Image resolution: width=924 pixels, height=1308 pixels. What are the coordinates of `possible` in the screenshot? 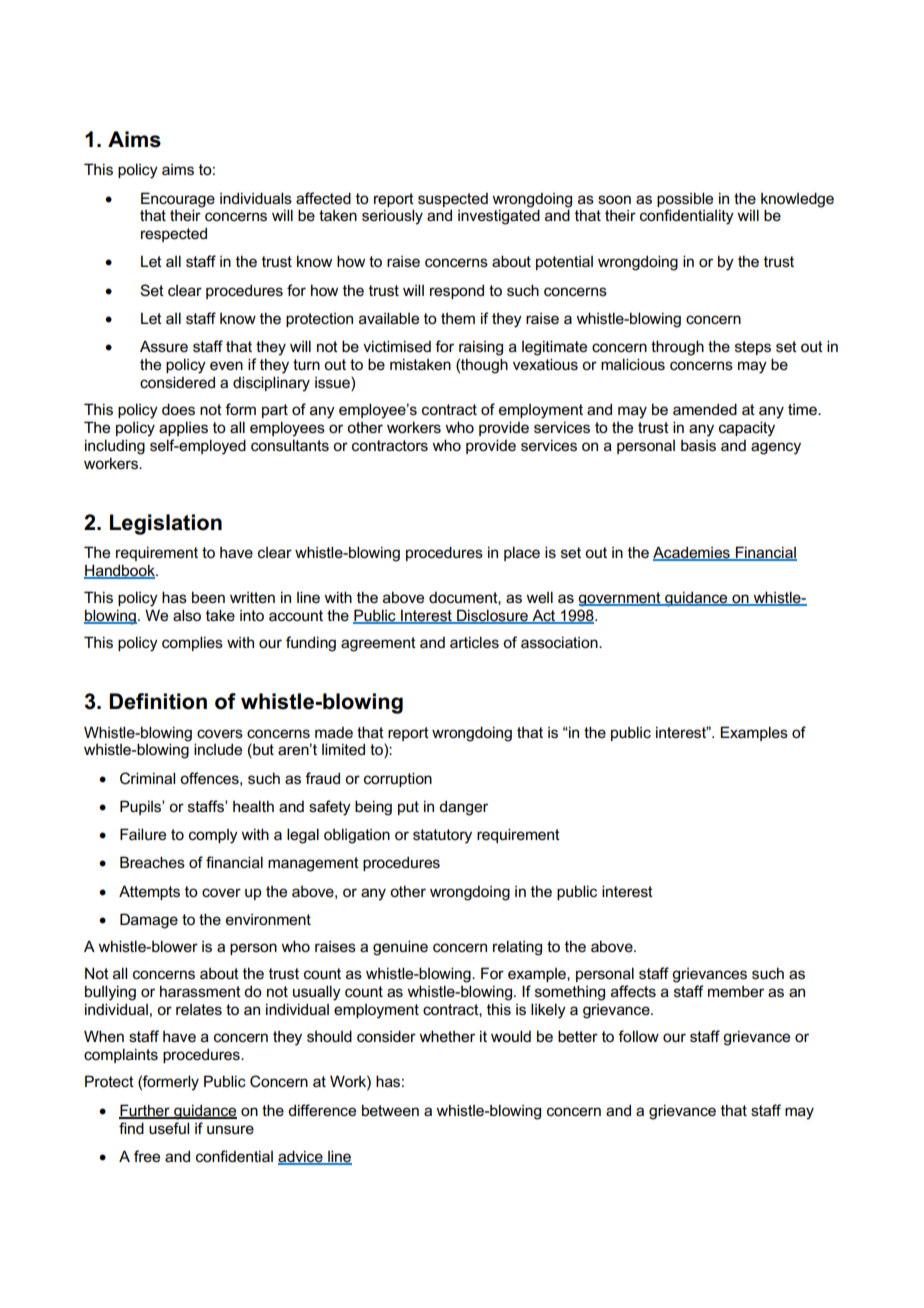 It's located at (685, 199).
